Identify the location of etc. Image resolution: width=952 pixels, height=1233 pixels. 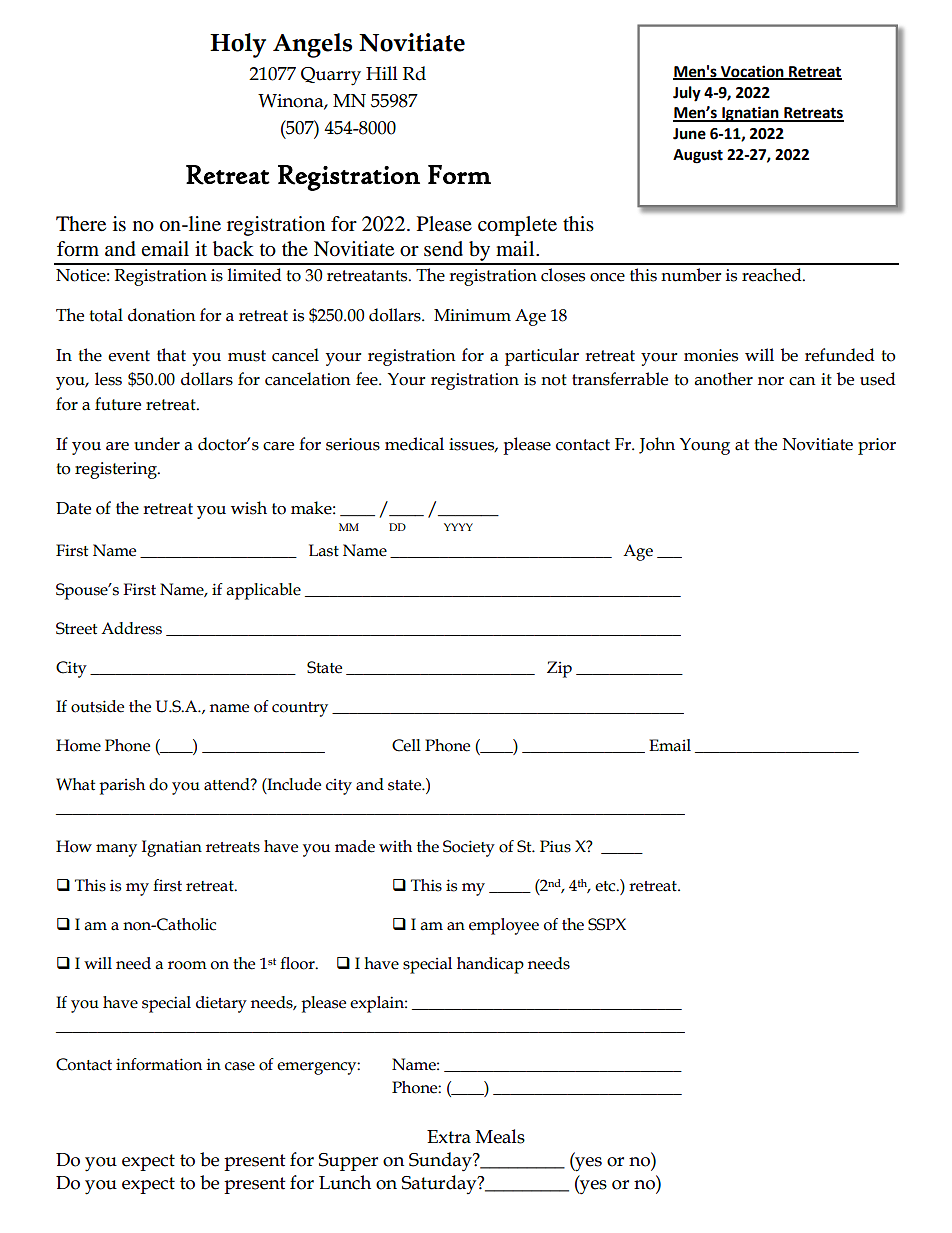
(606, 886).
